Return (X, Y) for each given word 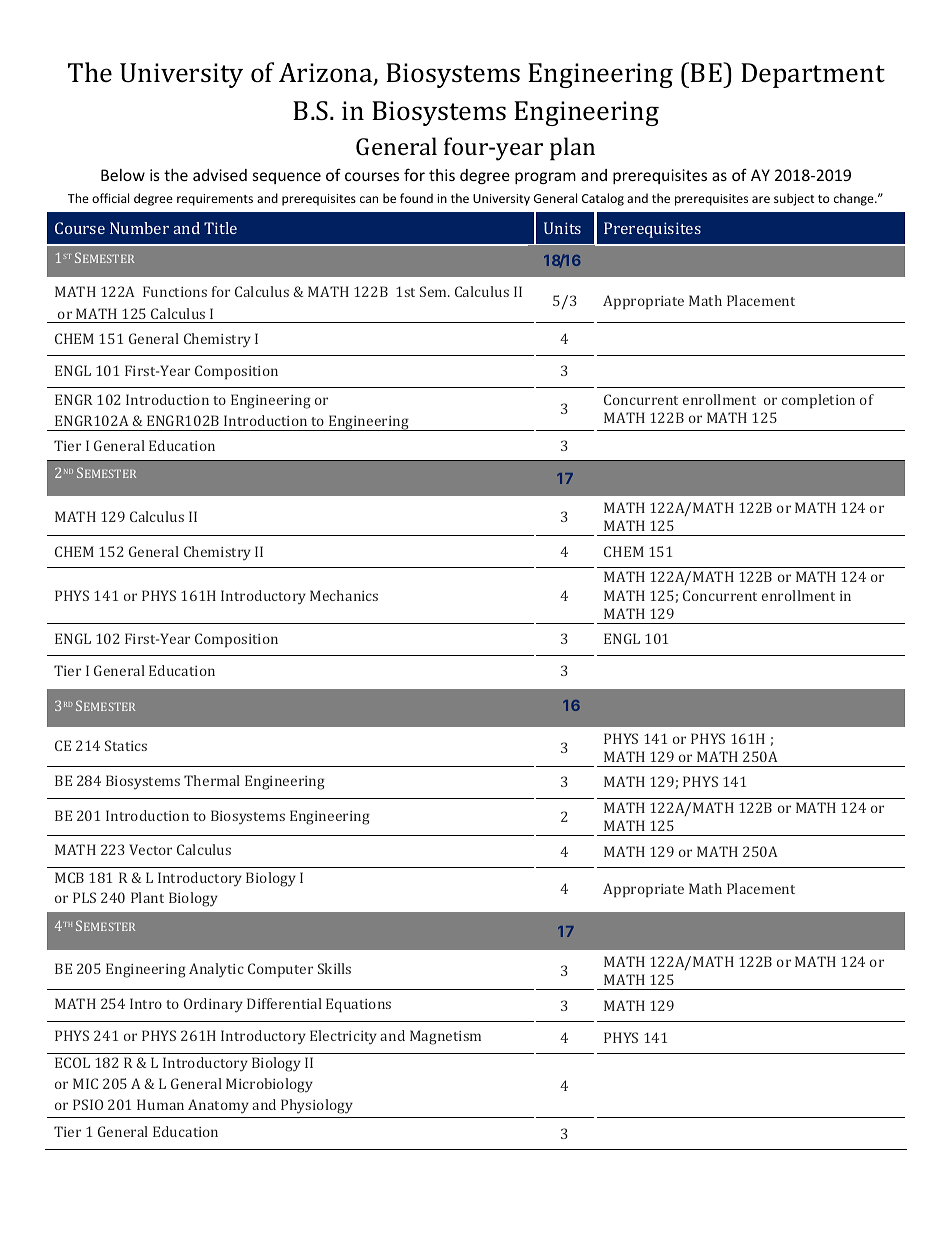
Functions (175, 291)
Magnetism (445, 1037)
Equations (358, 1005)
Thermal (212, 780)
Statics (126, 745)
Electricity (343, 1037)
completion (818, 401)
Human (160, 1104)
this (442, 175)
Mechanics (344, 595)
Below (123, 175)
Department (813, 75)
